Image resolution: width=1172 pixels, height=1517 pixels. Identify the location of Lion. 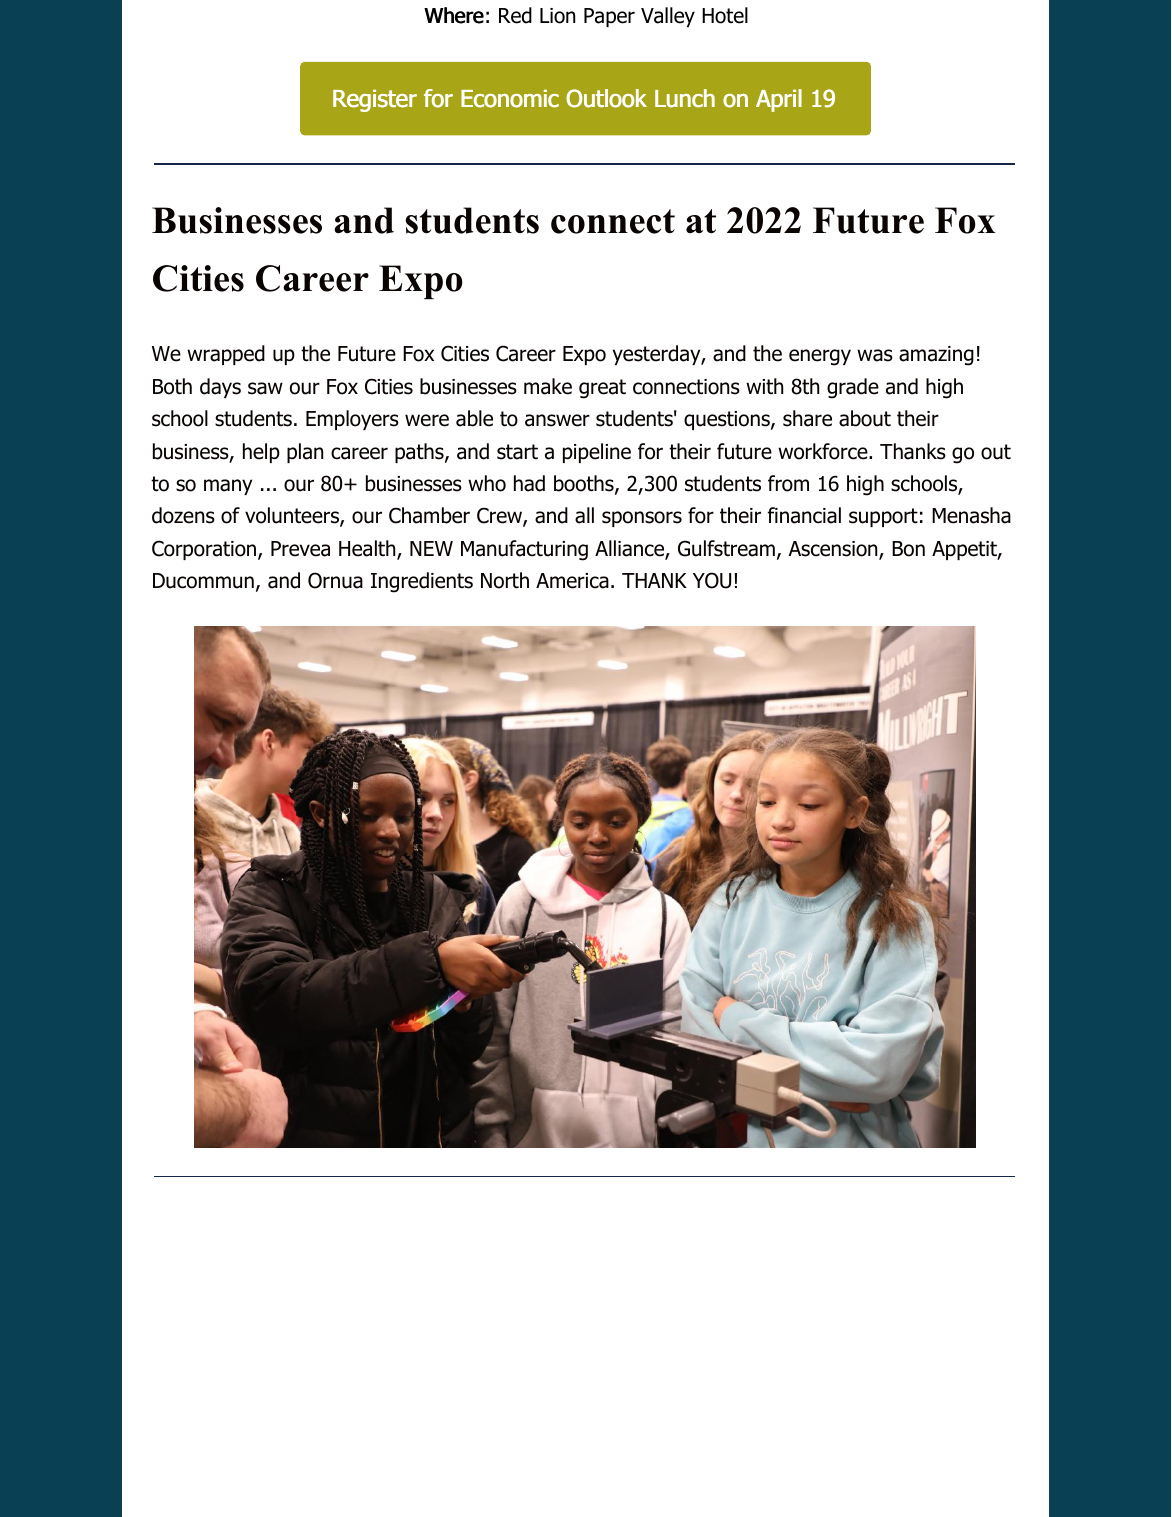
(557, 16).
